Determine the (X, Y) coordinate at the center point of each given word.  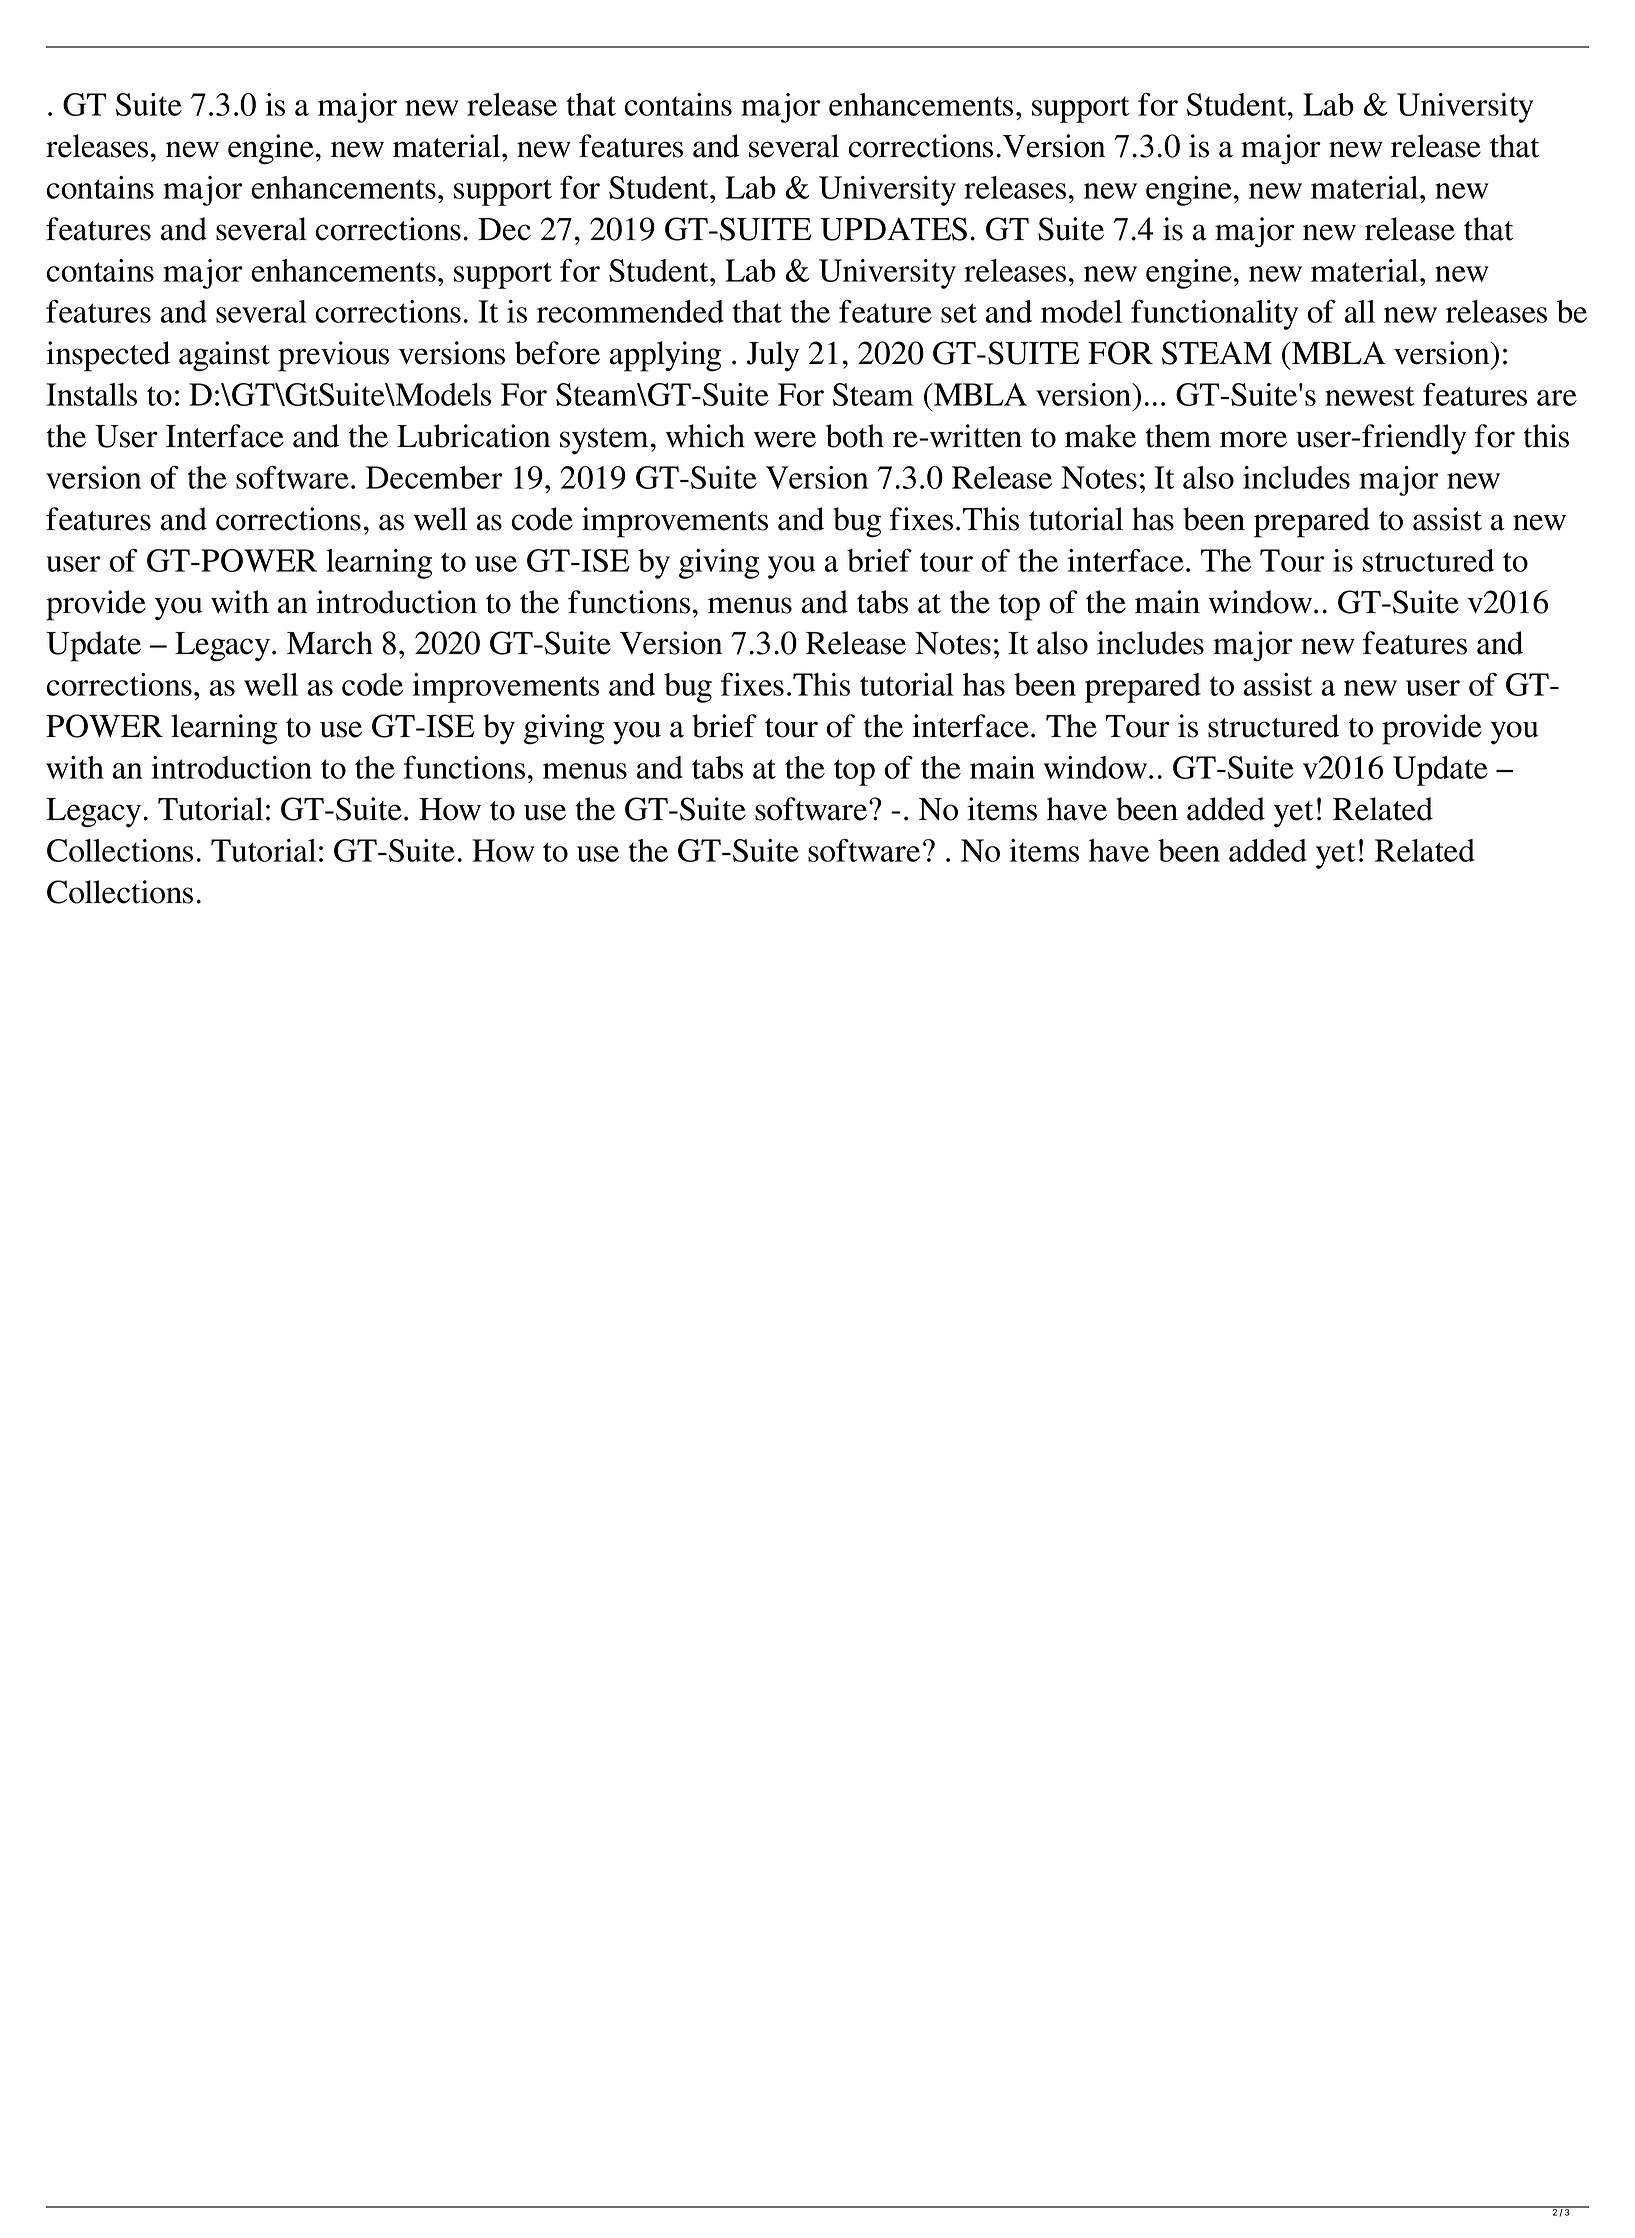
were (785, 439)
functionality (1214, 315)
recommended (630, 311)
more (1253, 439)
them (1178, 436)
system (604, 441)
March (330, 643)
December (434, 477)
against (224, 356)
